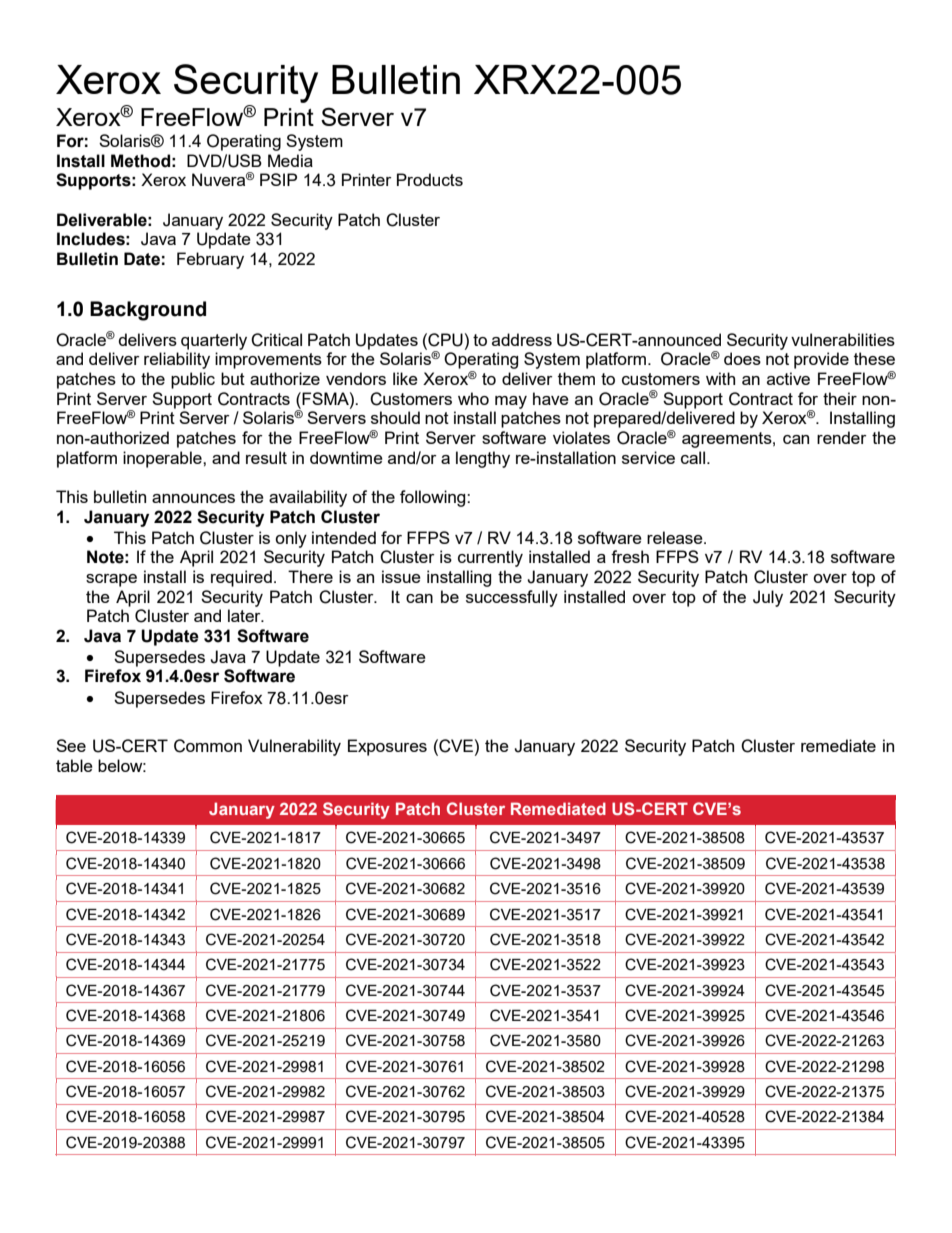  I want to click on public, so click(193, 380).
